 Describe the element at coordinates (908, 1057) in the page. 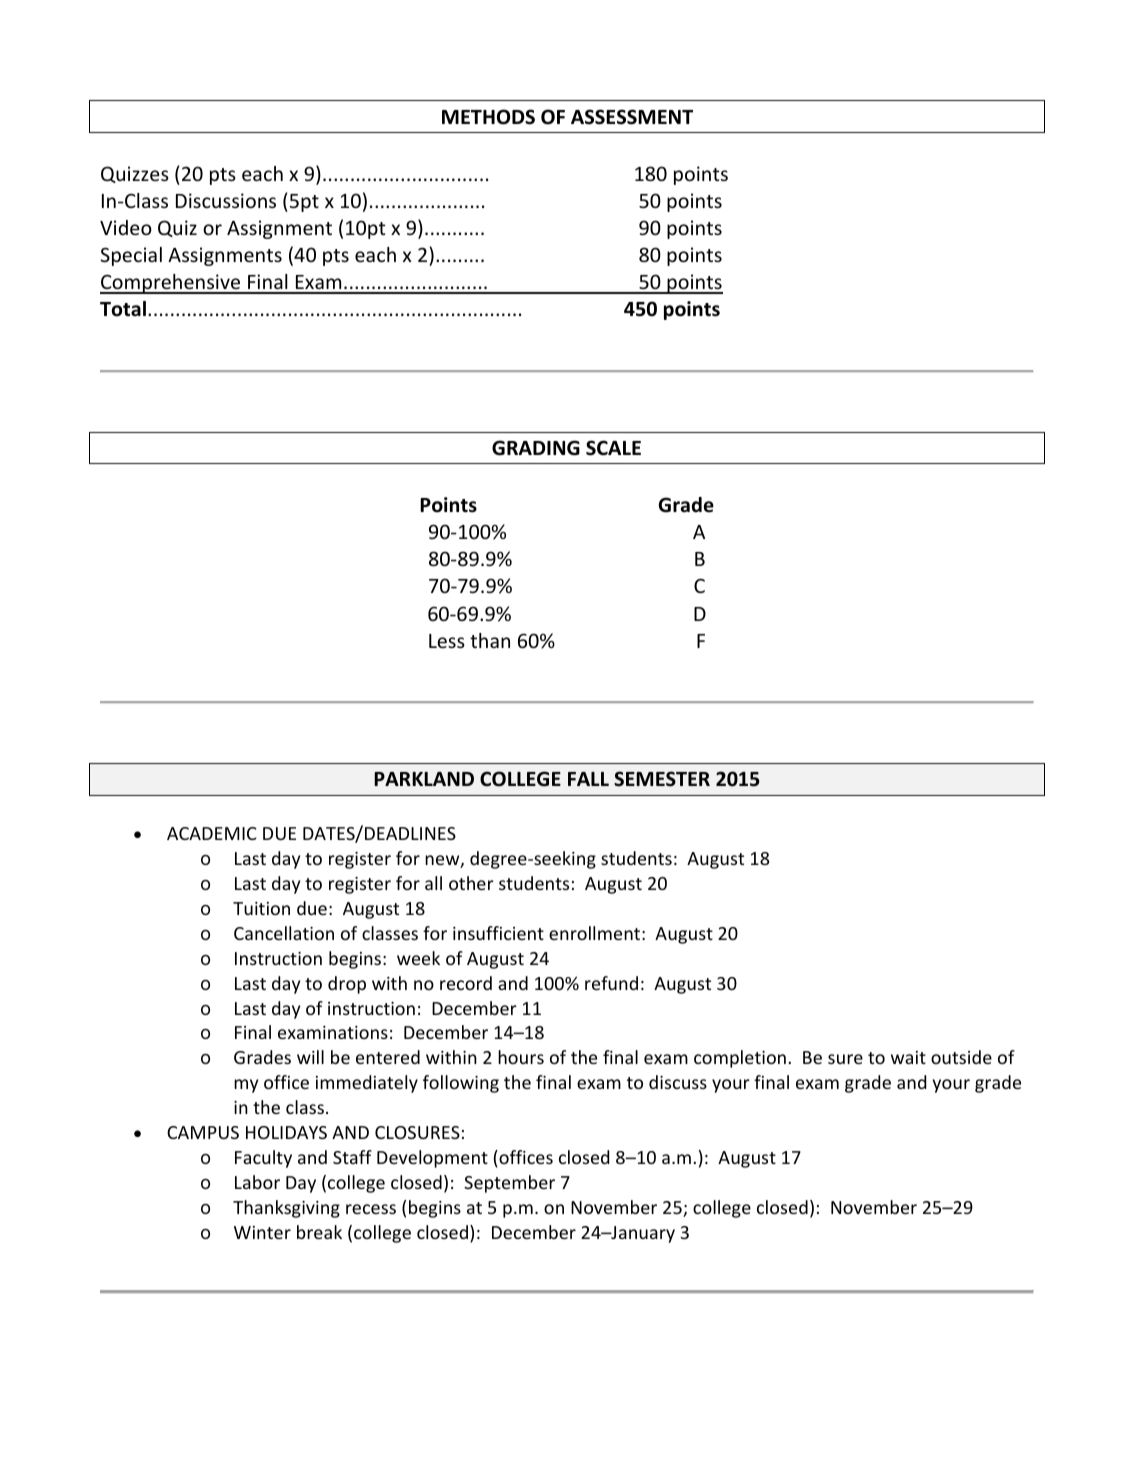

I see `wait` at that location.
